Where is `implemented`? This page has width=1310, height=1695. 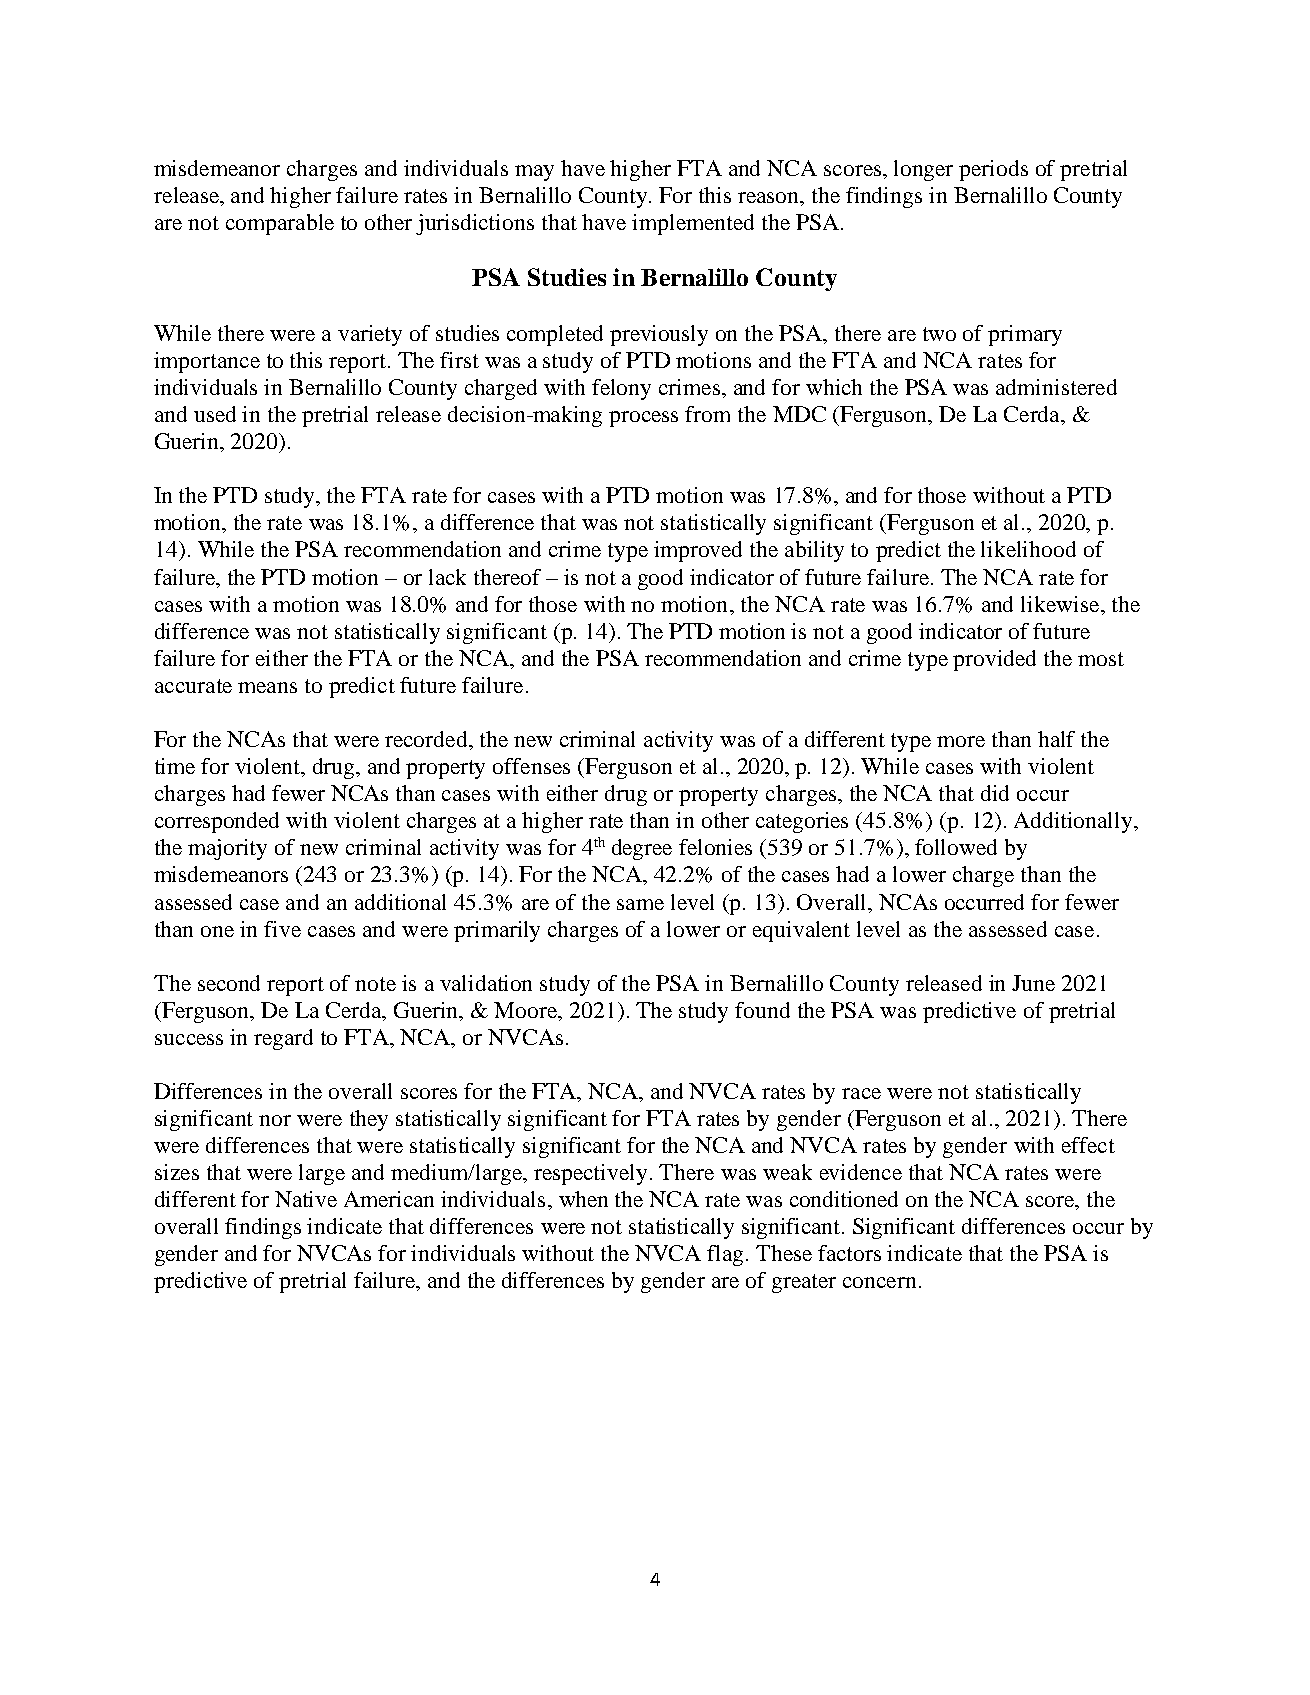 implemented is located at coordinates (693, 224).
